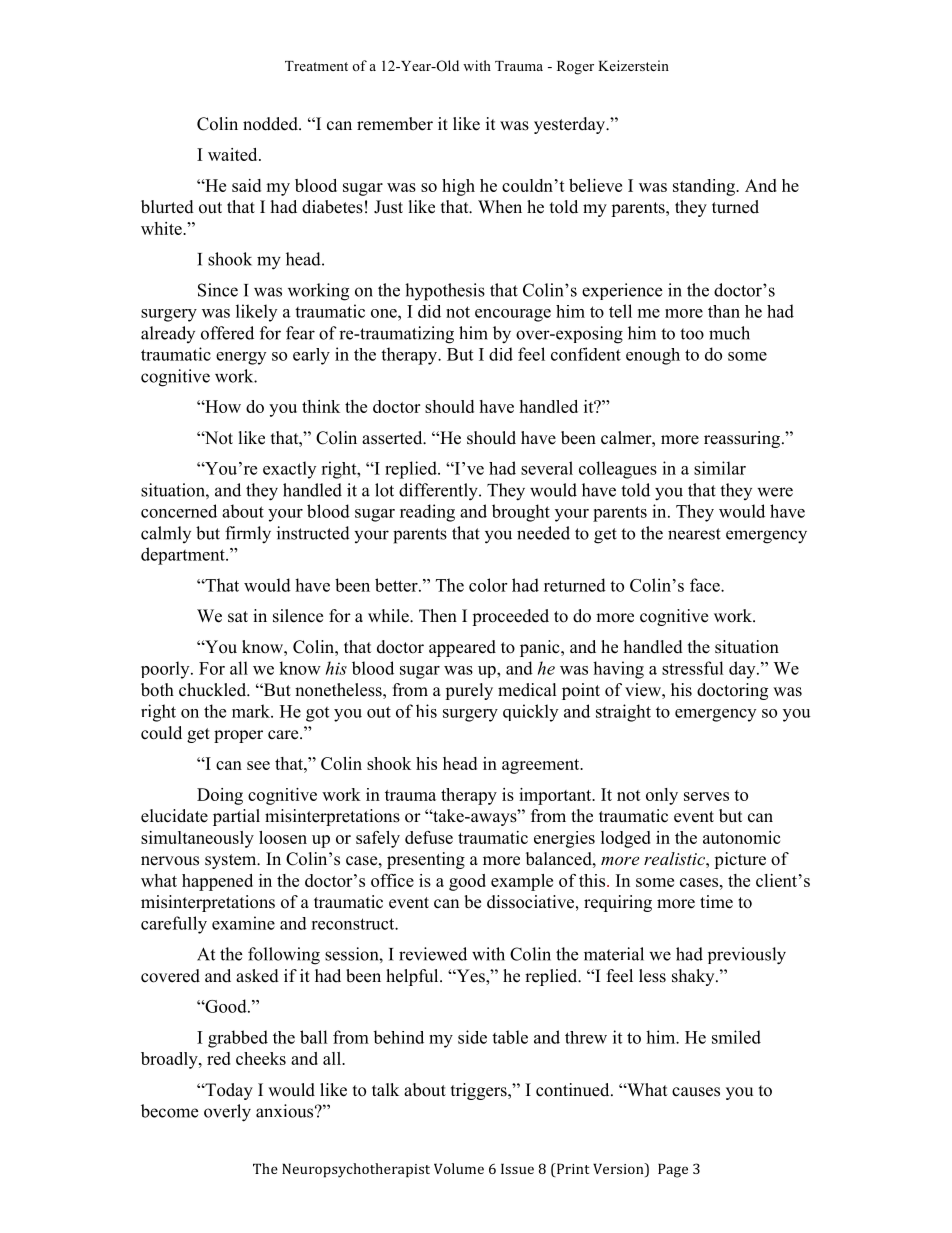  Describe the element at coordinates (720, 468) in the screenshot. I see `similar` at that location.
